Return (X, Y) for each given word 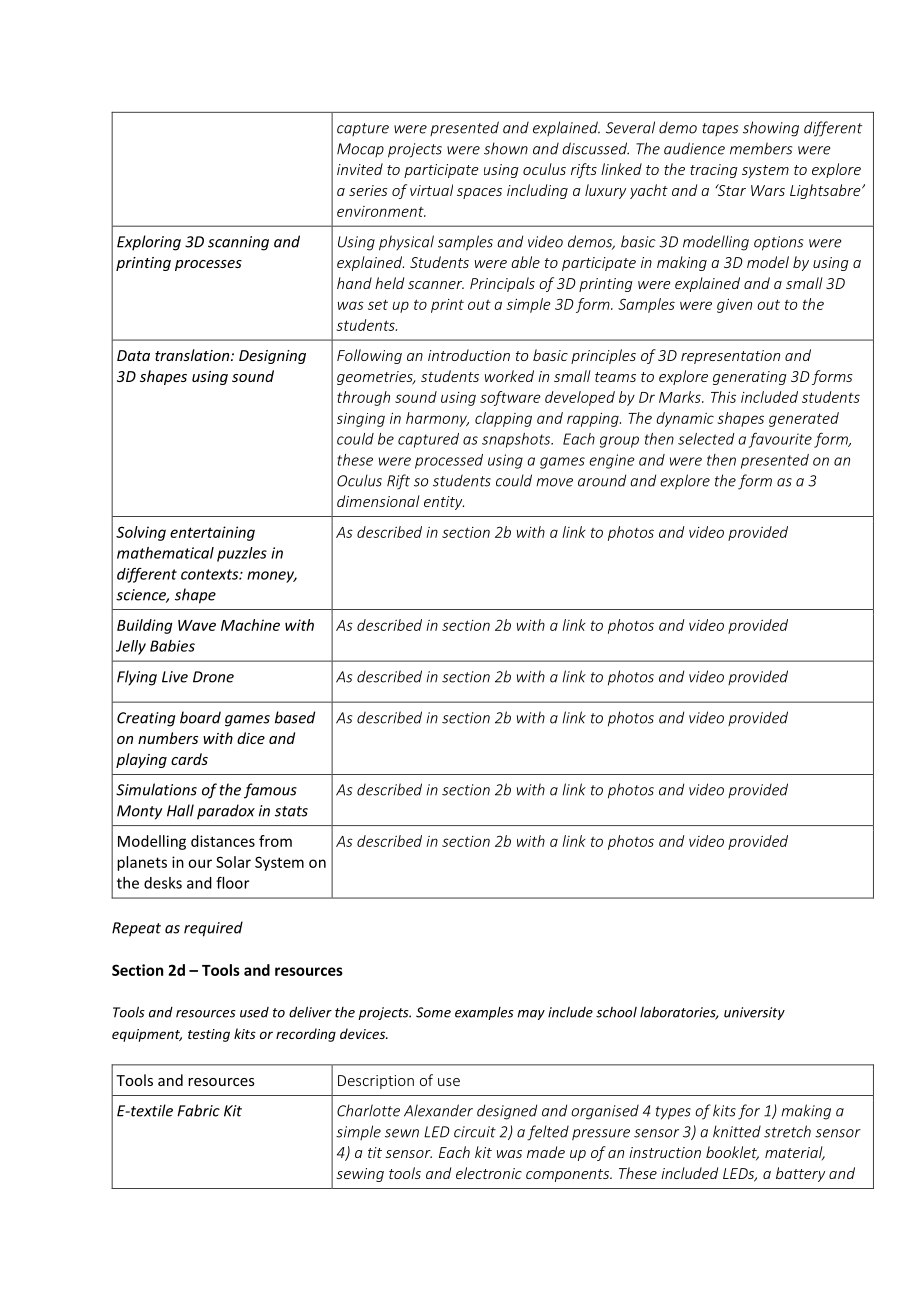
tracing (714, 171)
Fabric (198, 1110)
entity (444, 503)
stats (291, 811)
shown (506, 148)
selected (706, 439)
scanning (238, 243)
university (754, 1013)
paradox (226, 812)
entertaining (212, 533)
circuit (475, 1132)
